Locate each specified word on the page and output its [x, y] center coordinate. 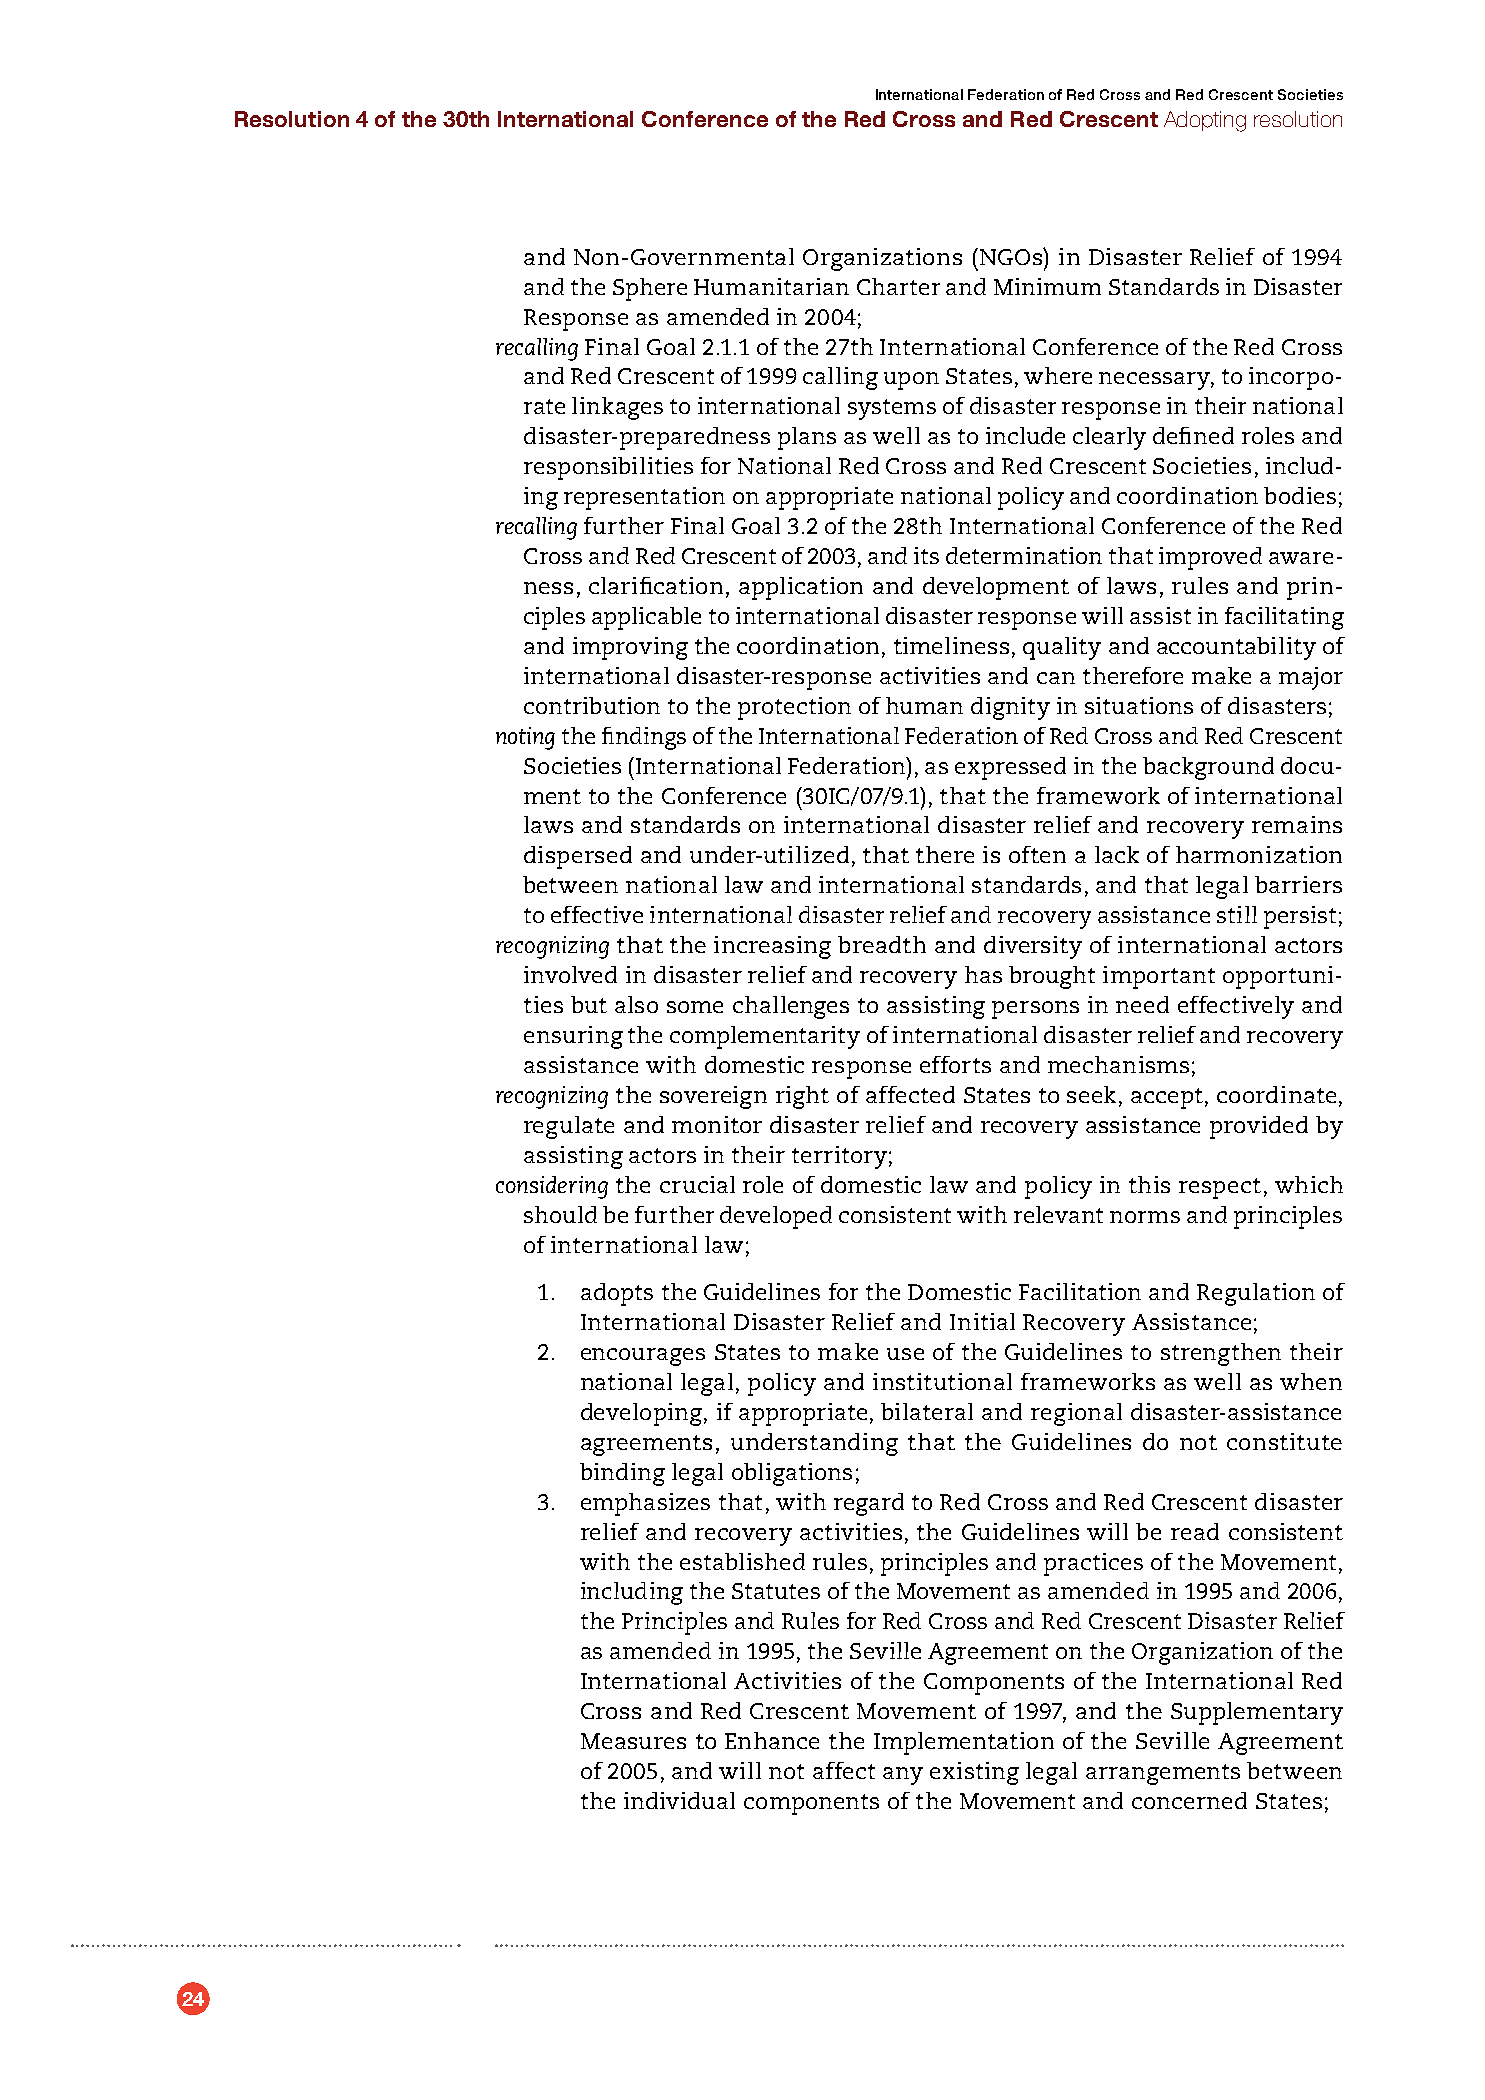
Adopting [1205, 121]
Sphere [650, 289]
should [560, 1214]
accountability [1236, 648]
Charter [898, 286]
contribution [592, 705]
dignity [1010, 708]
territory [839, 1157]
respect [1220, 1188]
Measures [633, 1741]
